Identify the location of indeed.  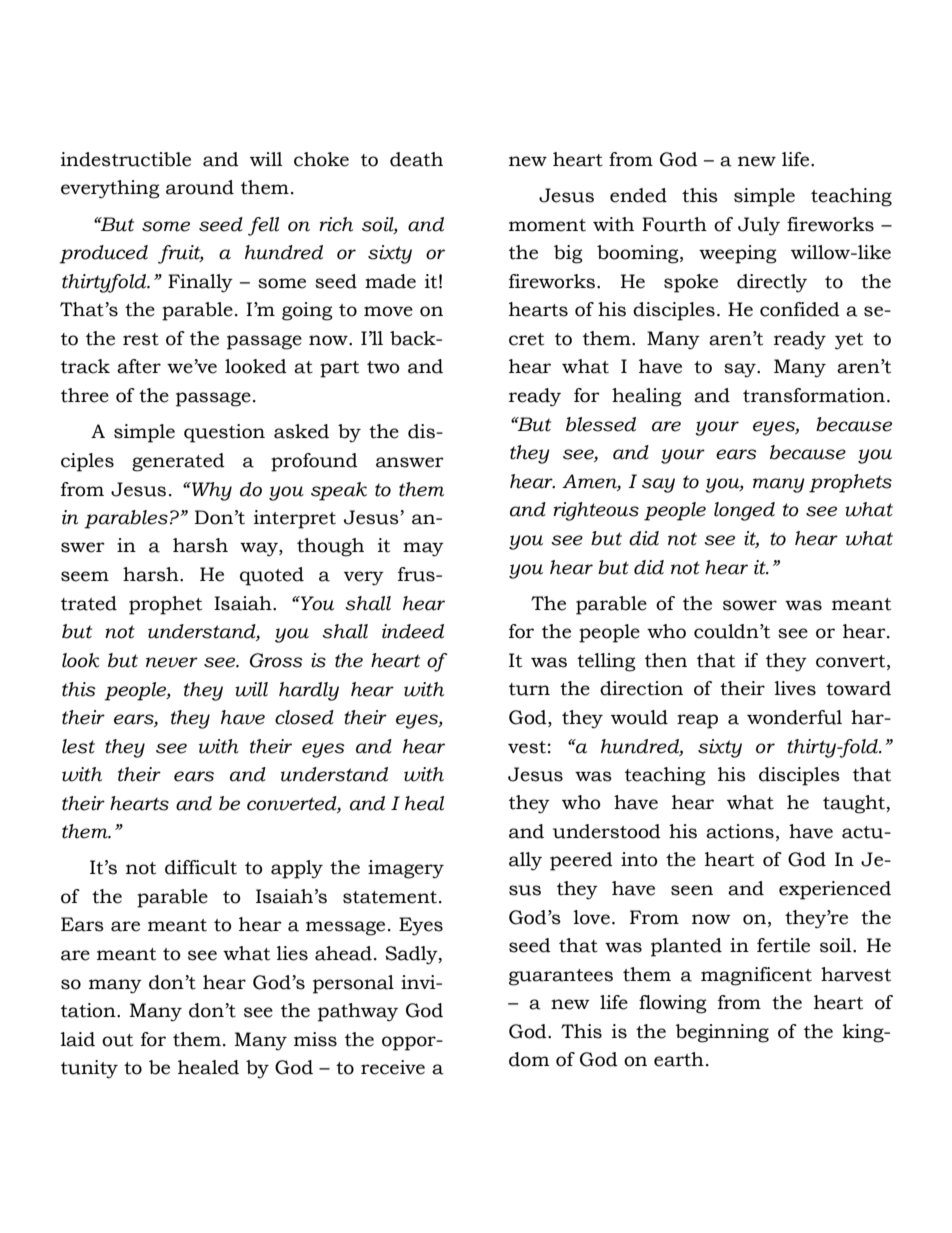
(413, 631).
